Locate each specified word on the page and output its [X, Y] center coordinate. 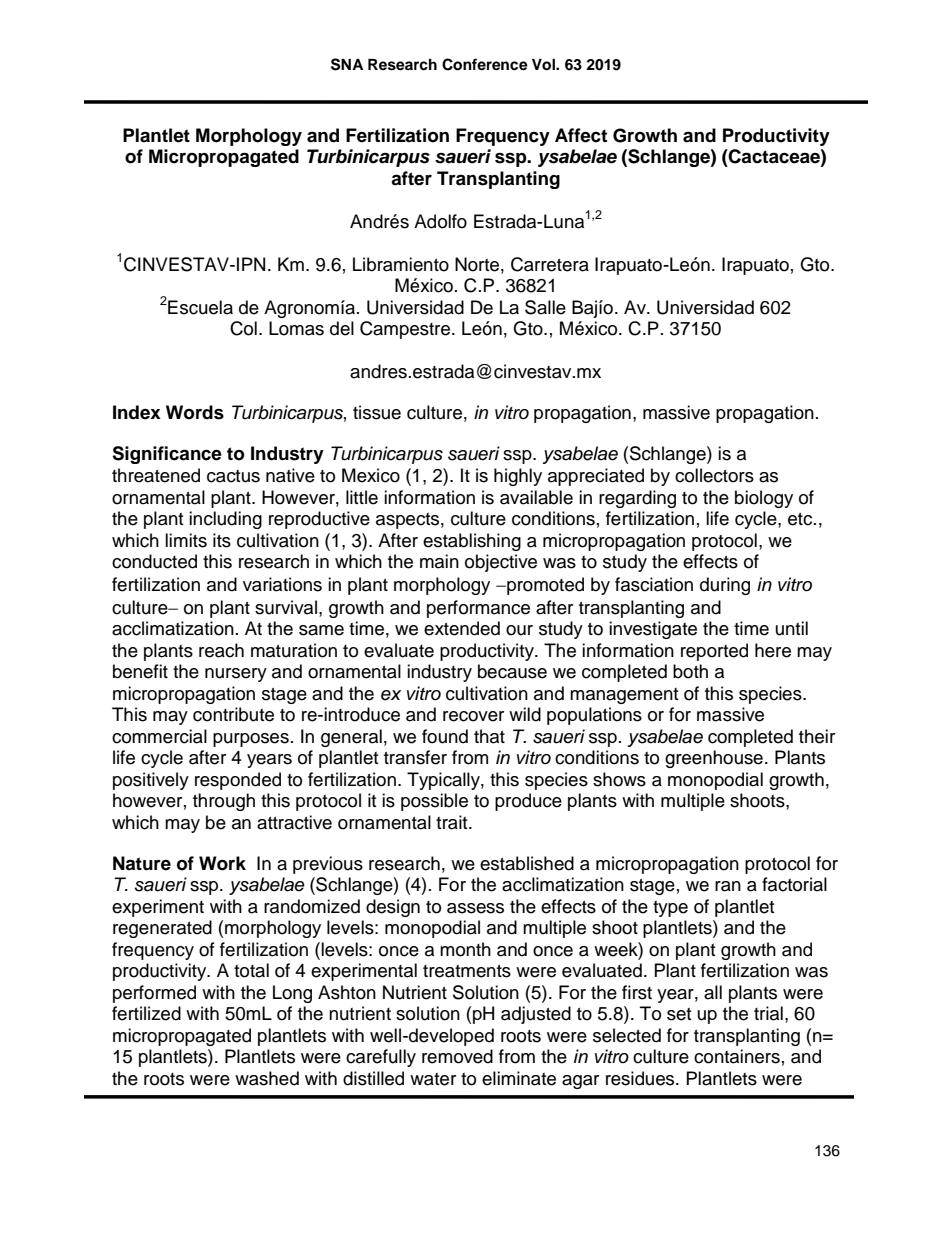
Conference [485, 64]
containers [737, 1056]
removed [457, 1056]
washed [267, 1078]
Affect [581, 135]
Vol [544, 65]
